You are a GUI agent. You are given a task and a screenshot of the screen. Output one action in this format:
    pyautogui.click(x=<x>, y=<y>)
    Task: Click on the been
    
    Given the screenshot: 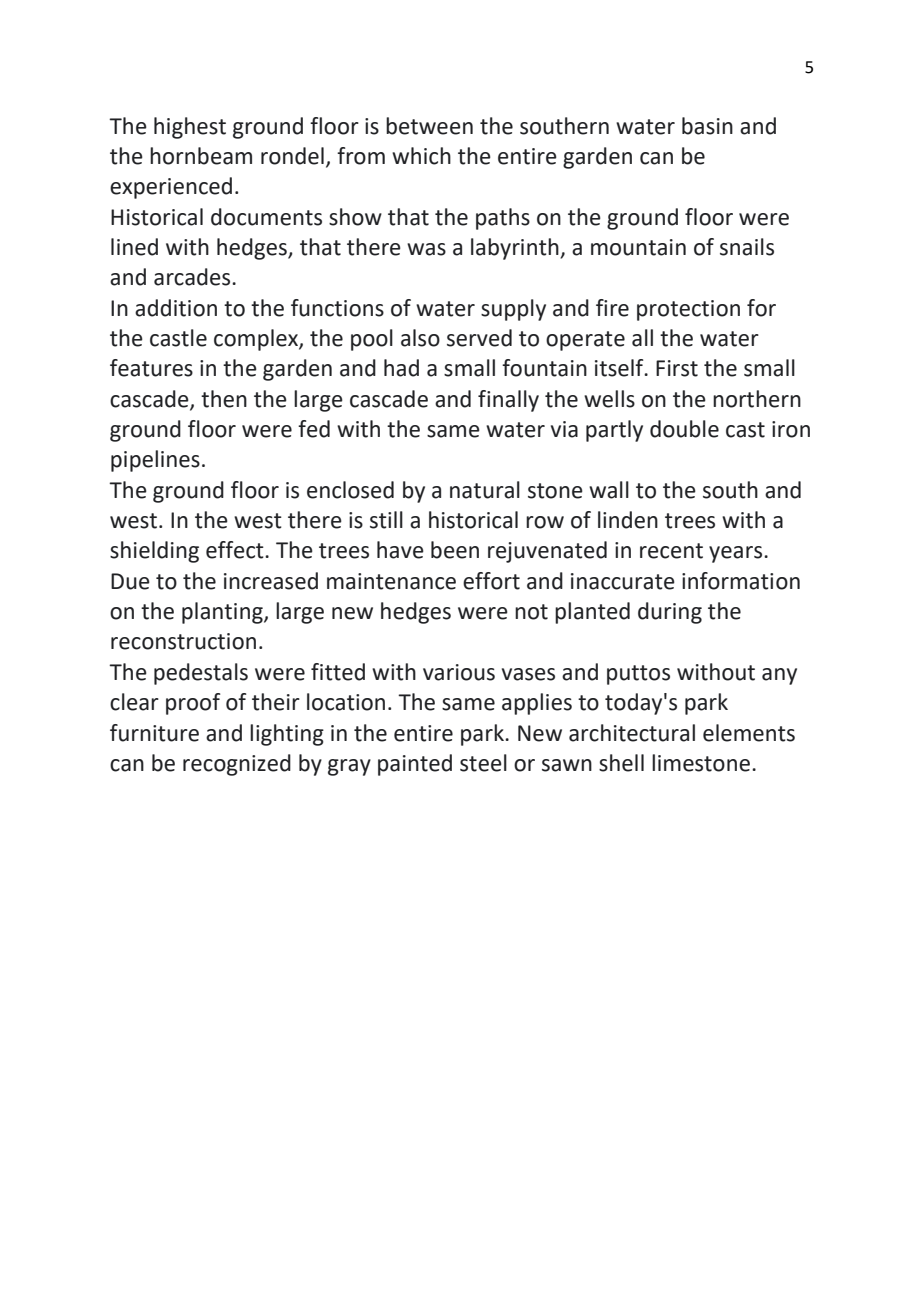 What is the action you would take?
    pyautogui.click(x=455, y=550)
